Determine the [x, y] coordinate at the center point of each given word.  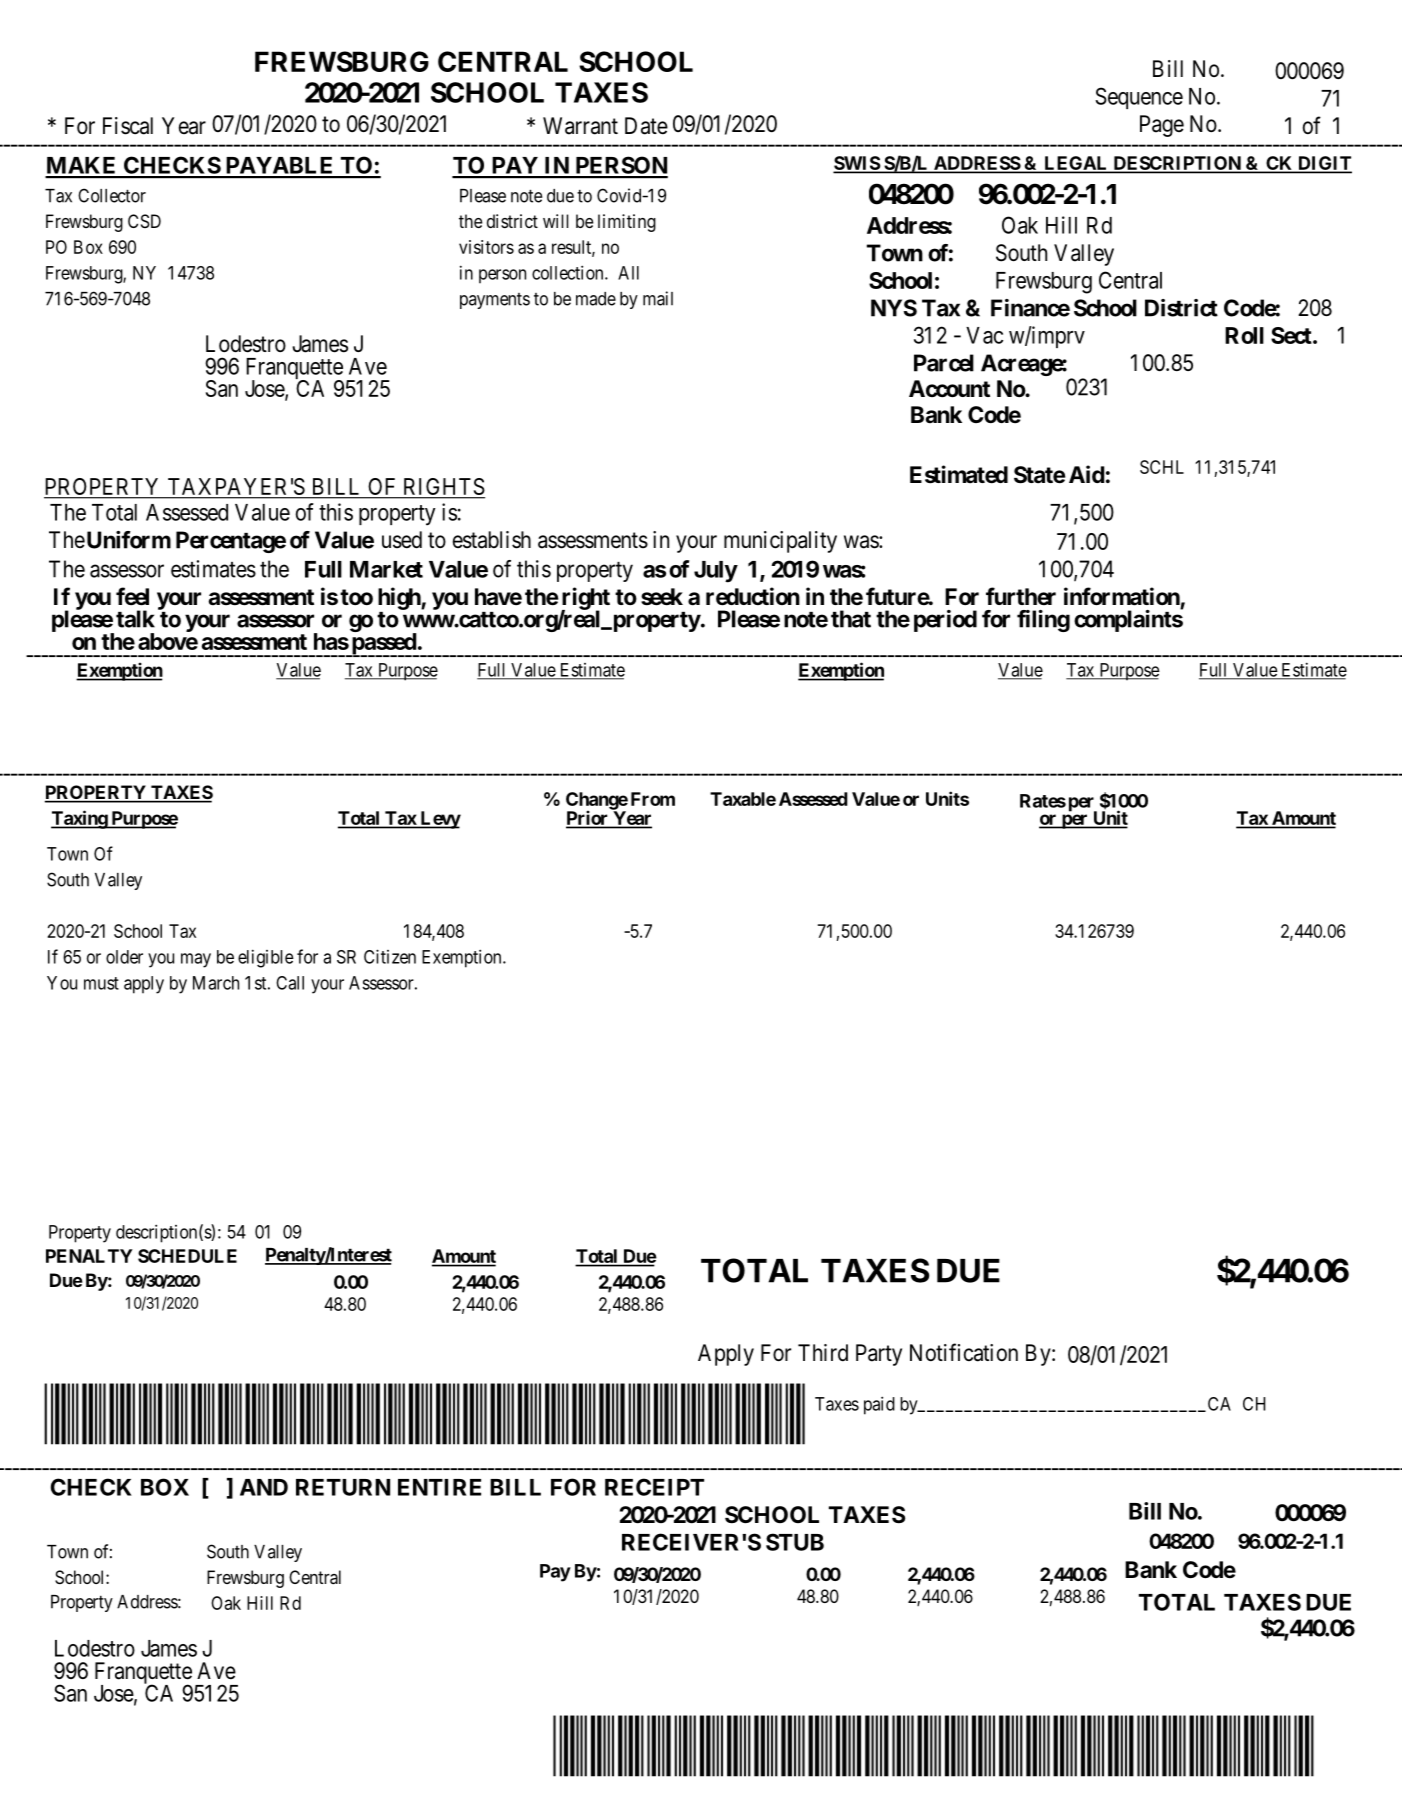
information [1122, 596]
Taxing [80, 819]
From [653, 799]
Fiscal [128, 126]
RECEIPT [654, 1487]
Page [1162, 126]
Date [646, 126]
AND [264, 1487]
